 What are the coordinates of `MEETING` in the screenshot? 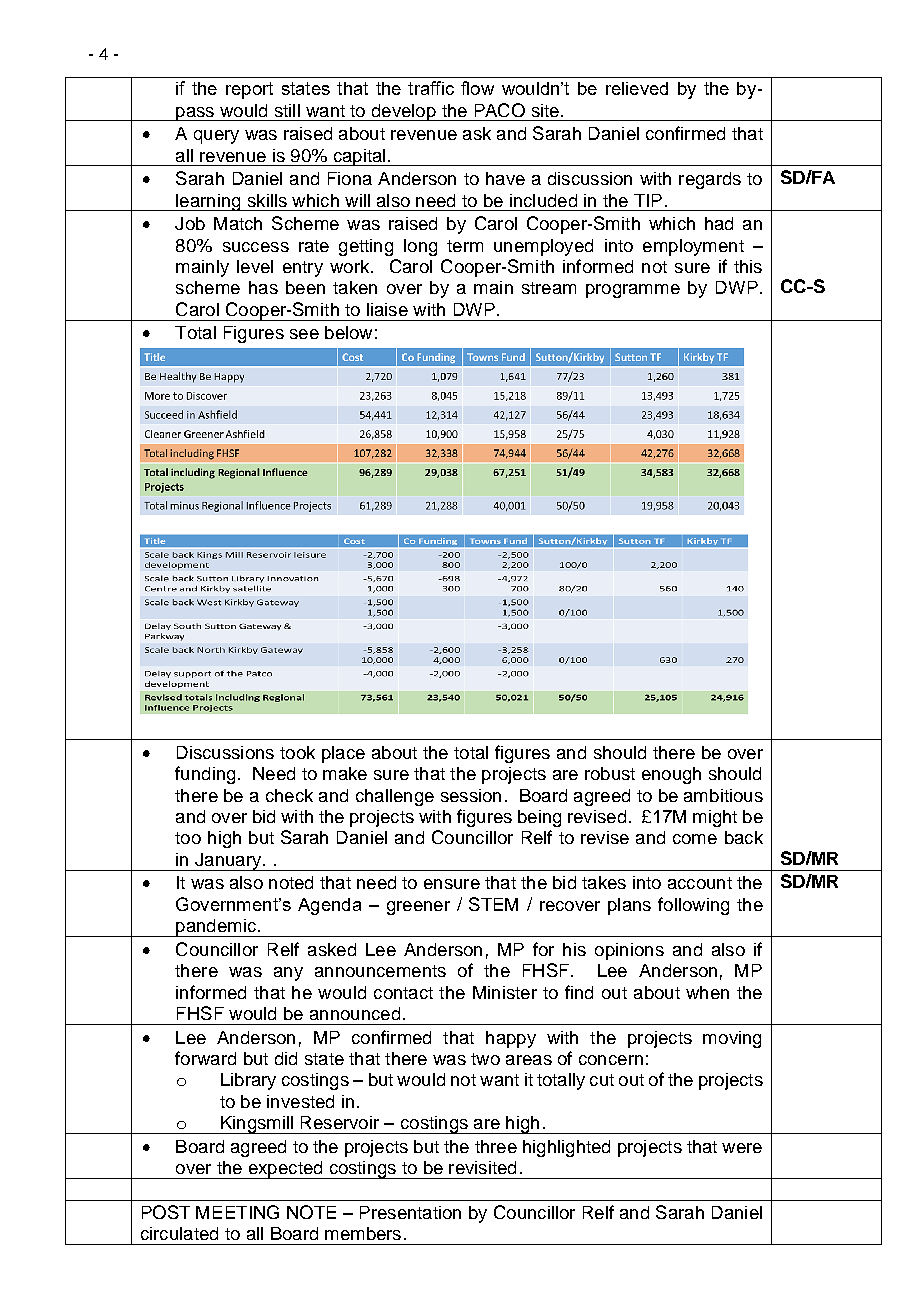 It's located at (237, 1212).
